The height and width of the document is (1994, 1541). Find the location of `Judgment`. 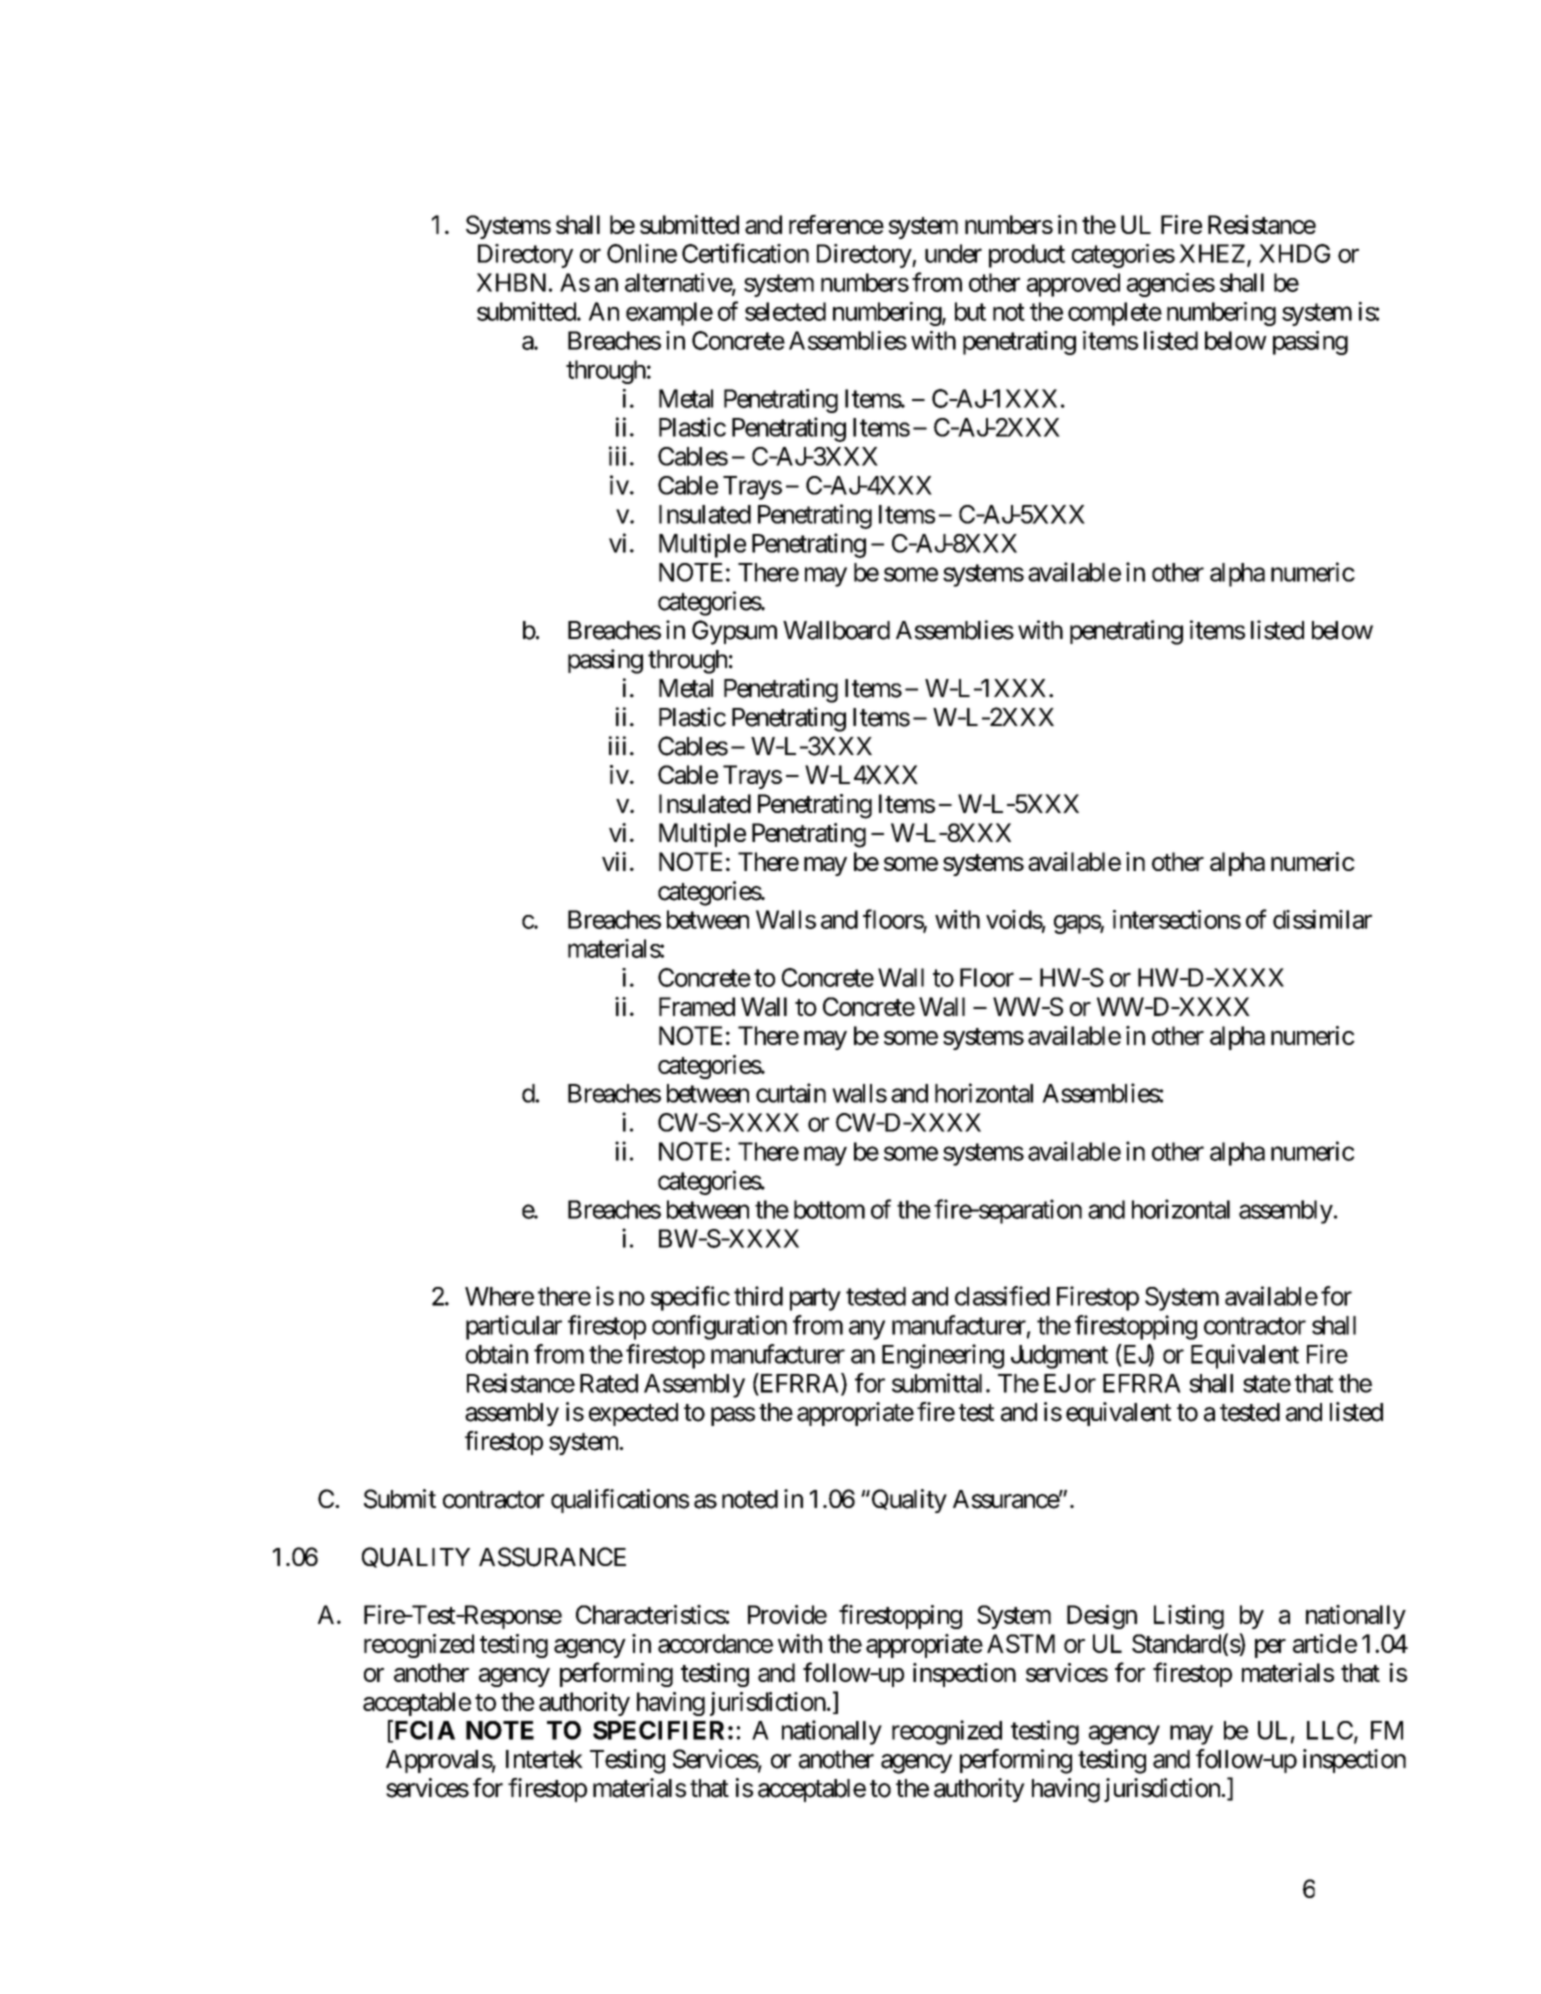

Judgment is located at coordinates (1059, 1357).
